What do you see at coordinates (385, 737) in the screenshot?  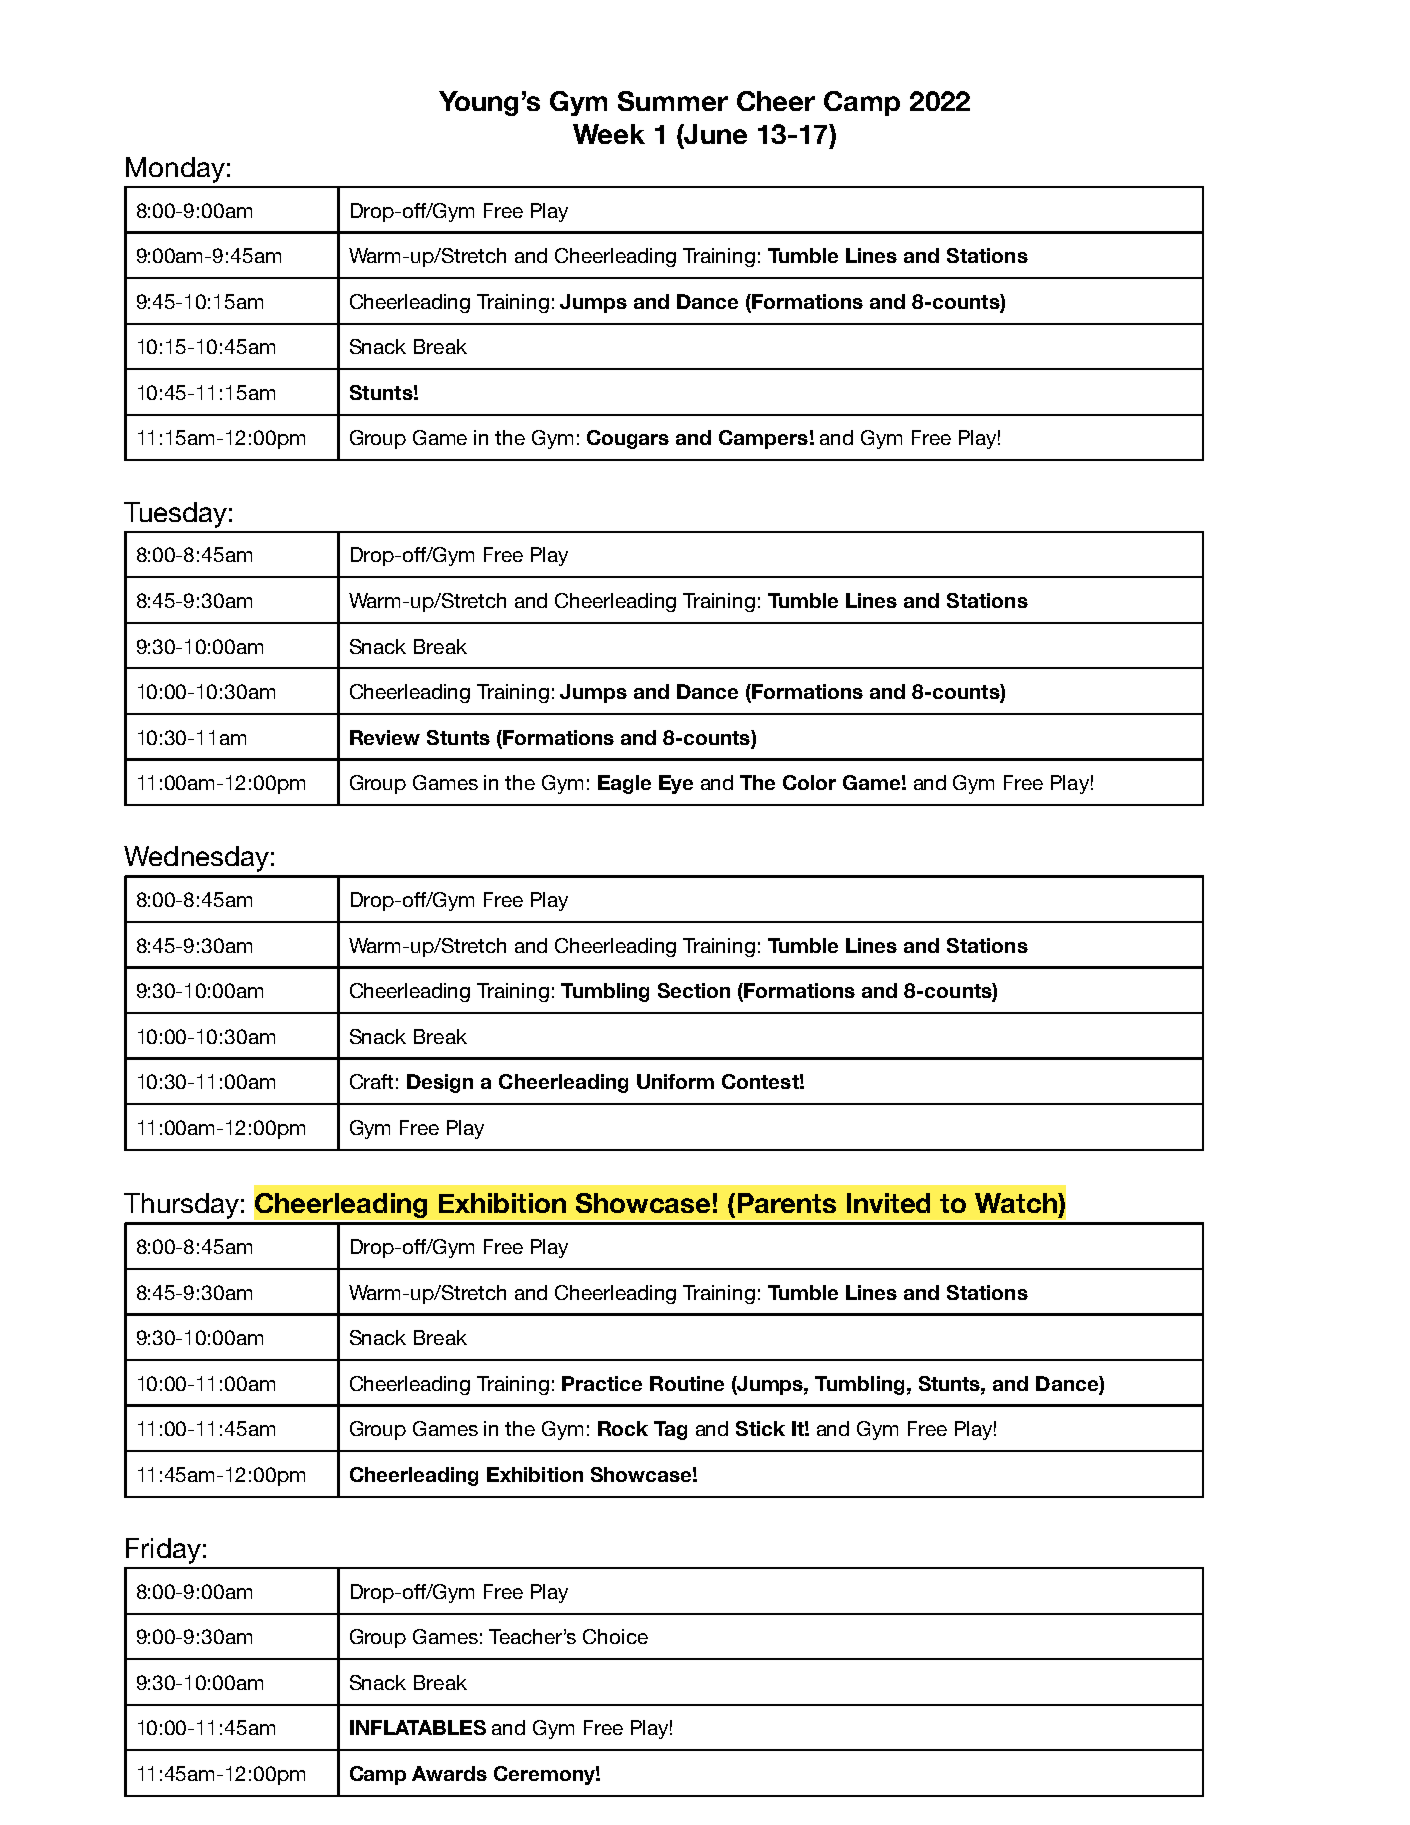 I see `Review` at bounding box center [385, 737].
